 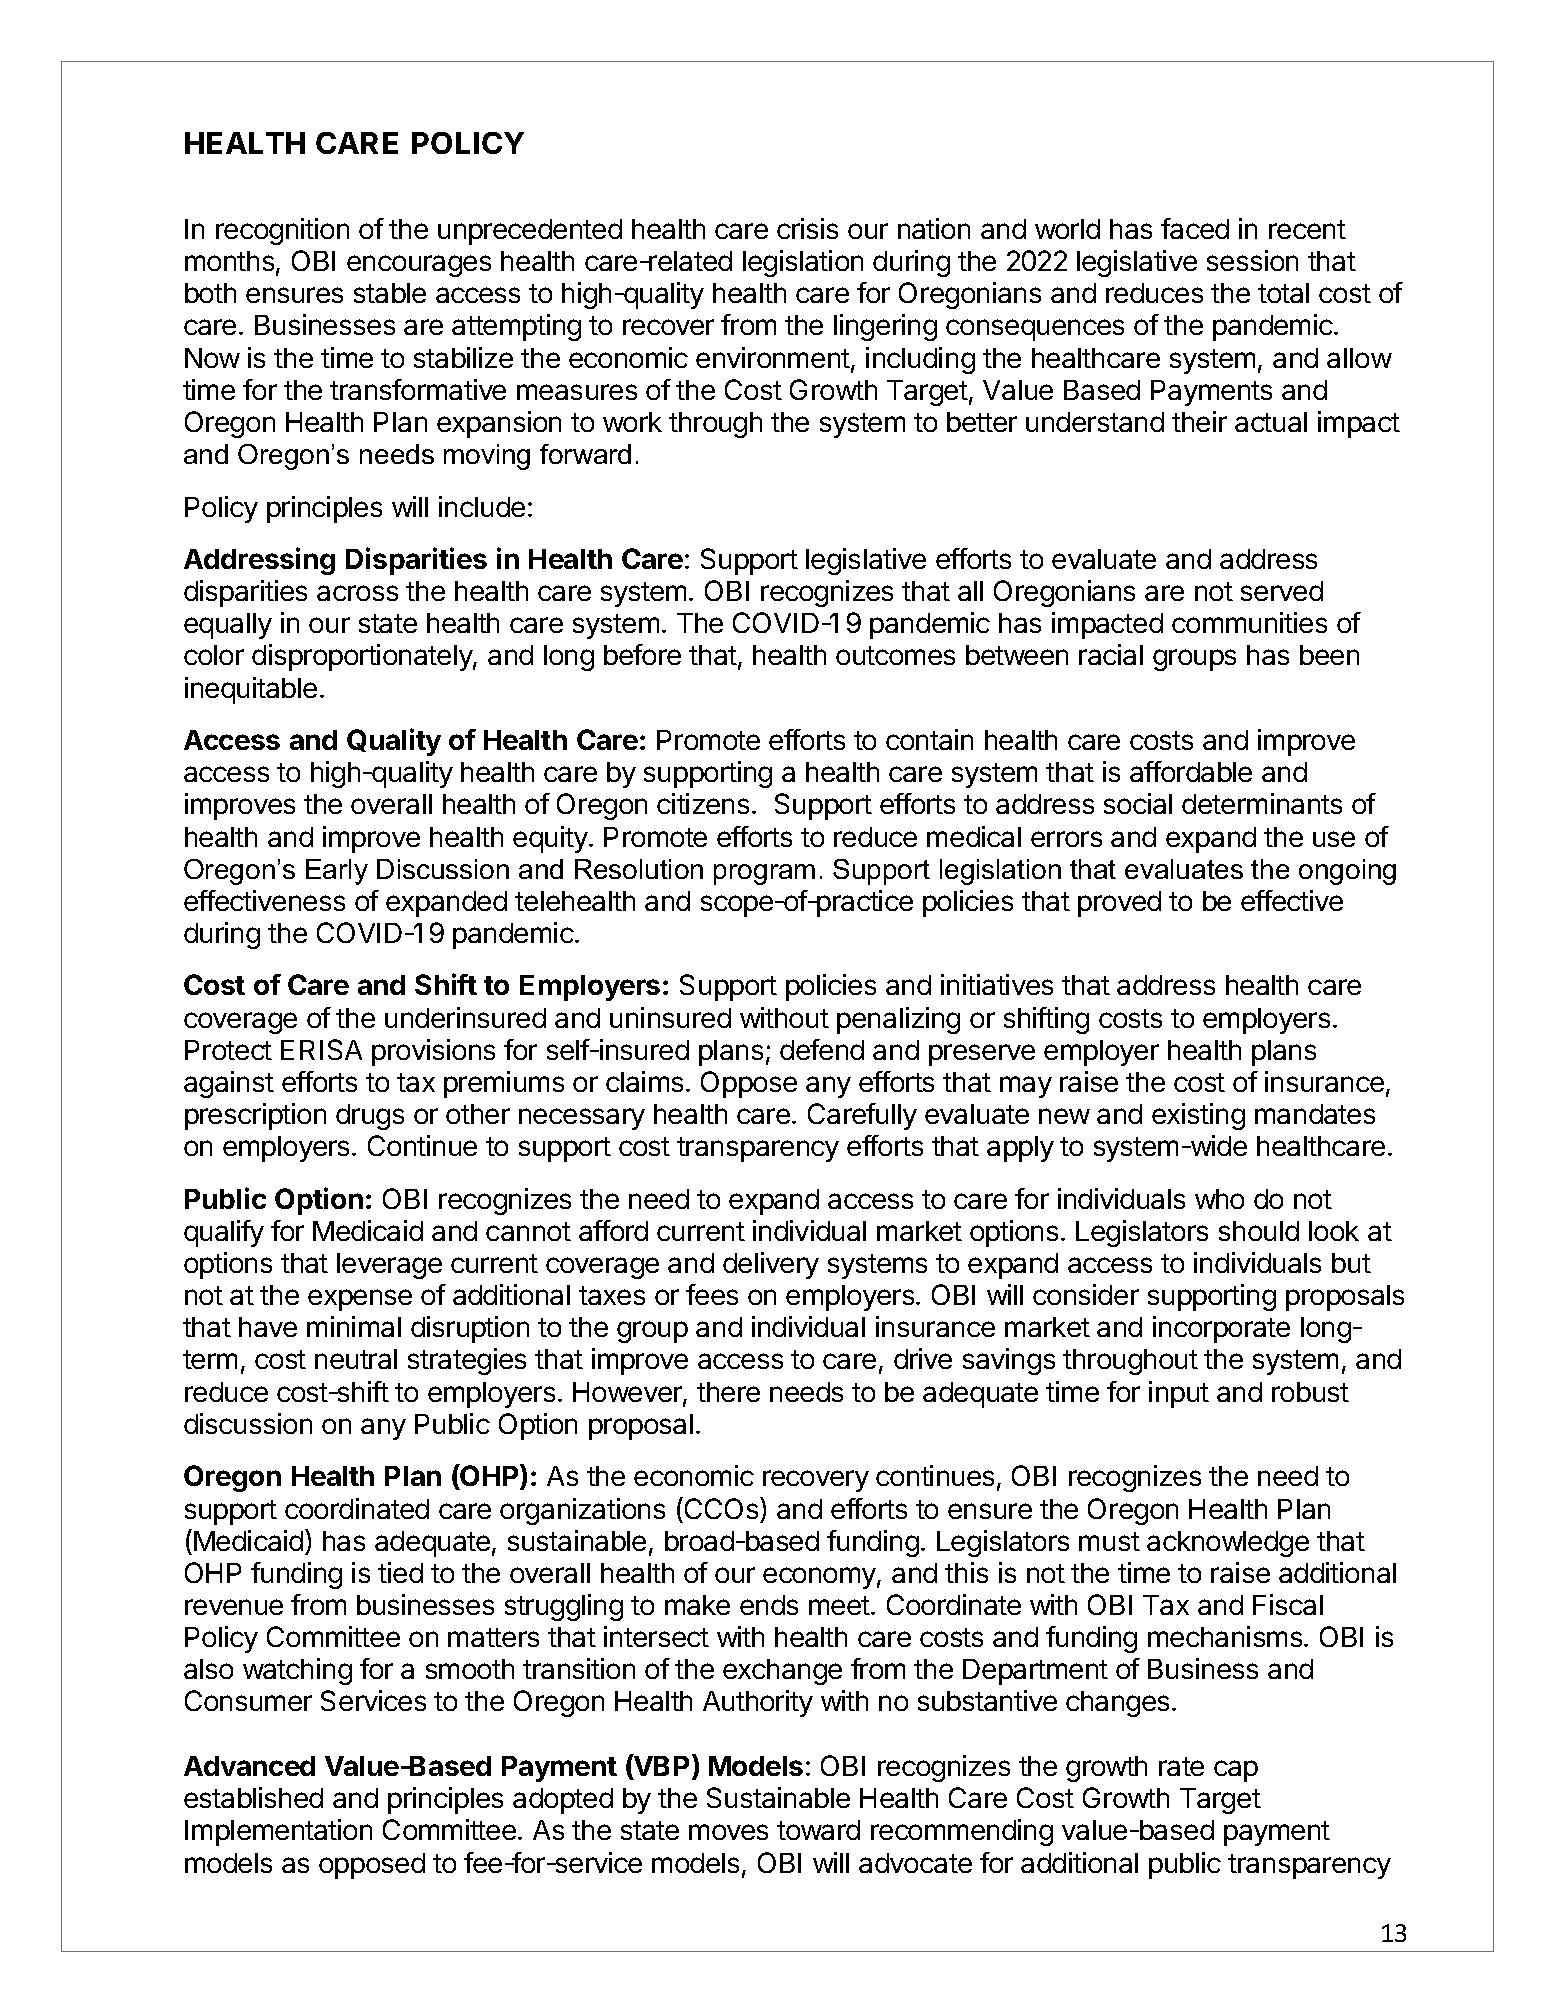 What do you see at coordinates (278, 1832) in the page?
I see `Implementation` at bounding box center [278, 1832].
